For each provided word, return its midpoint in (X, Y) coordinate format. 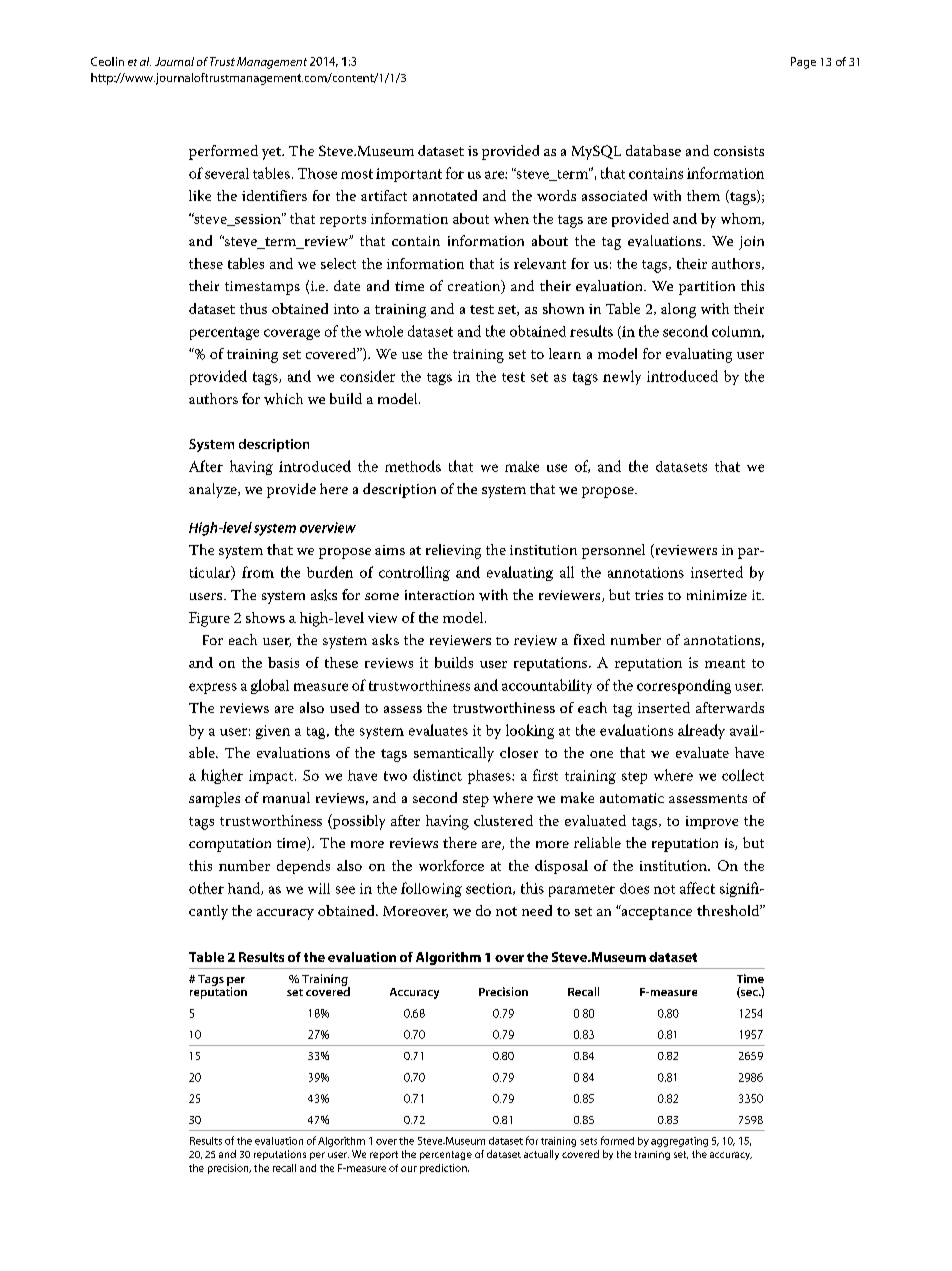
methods (413, 466)
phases (490, 777)
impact (272, 777)
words (556, 195)
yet (272, 153)
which (283, 399)
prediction (444, 1169)
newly (622, 377)
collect (743, 775)
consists (739, 151)
